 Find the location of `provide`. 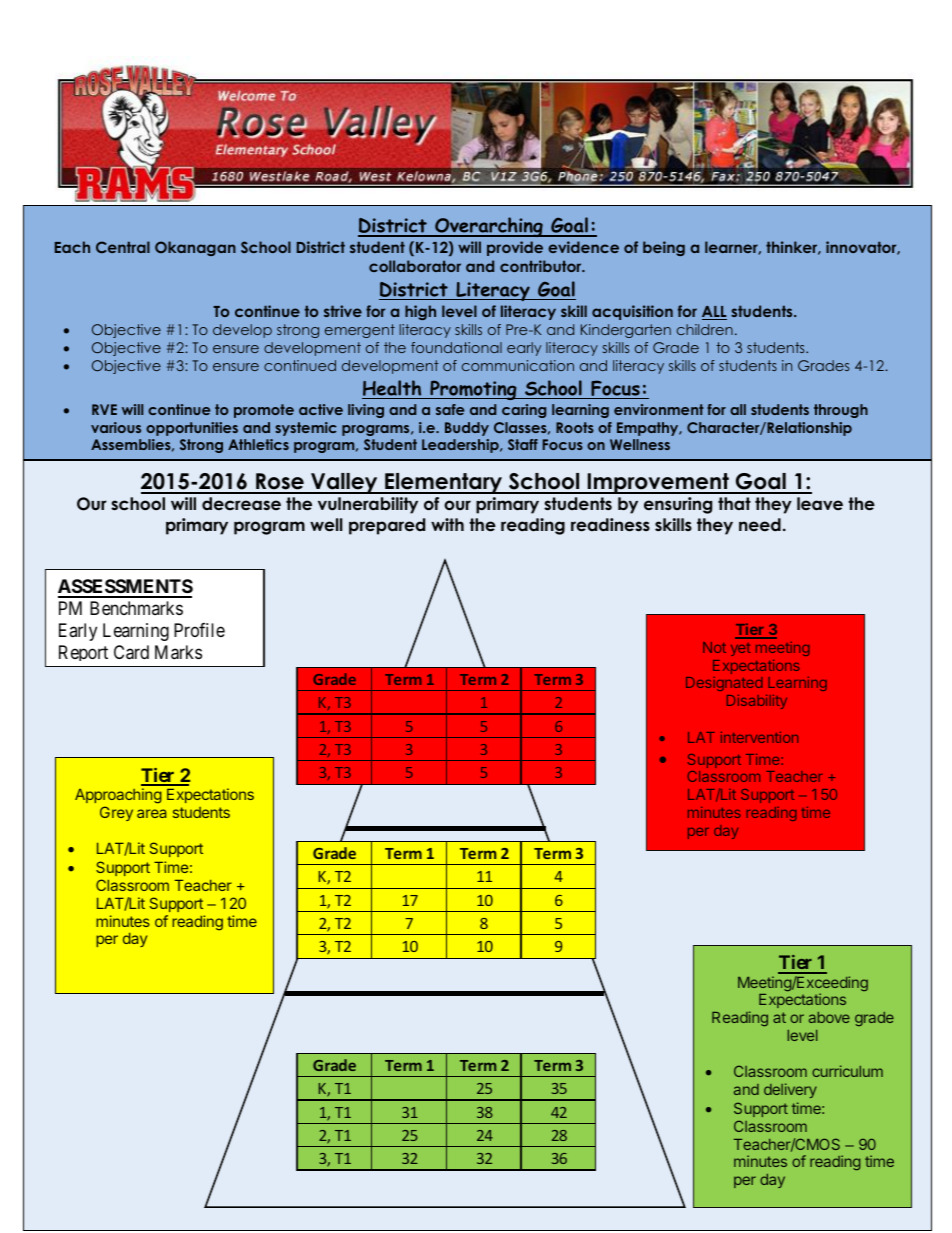

provide is located at coordinates (515, 248).
